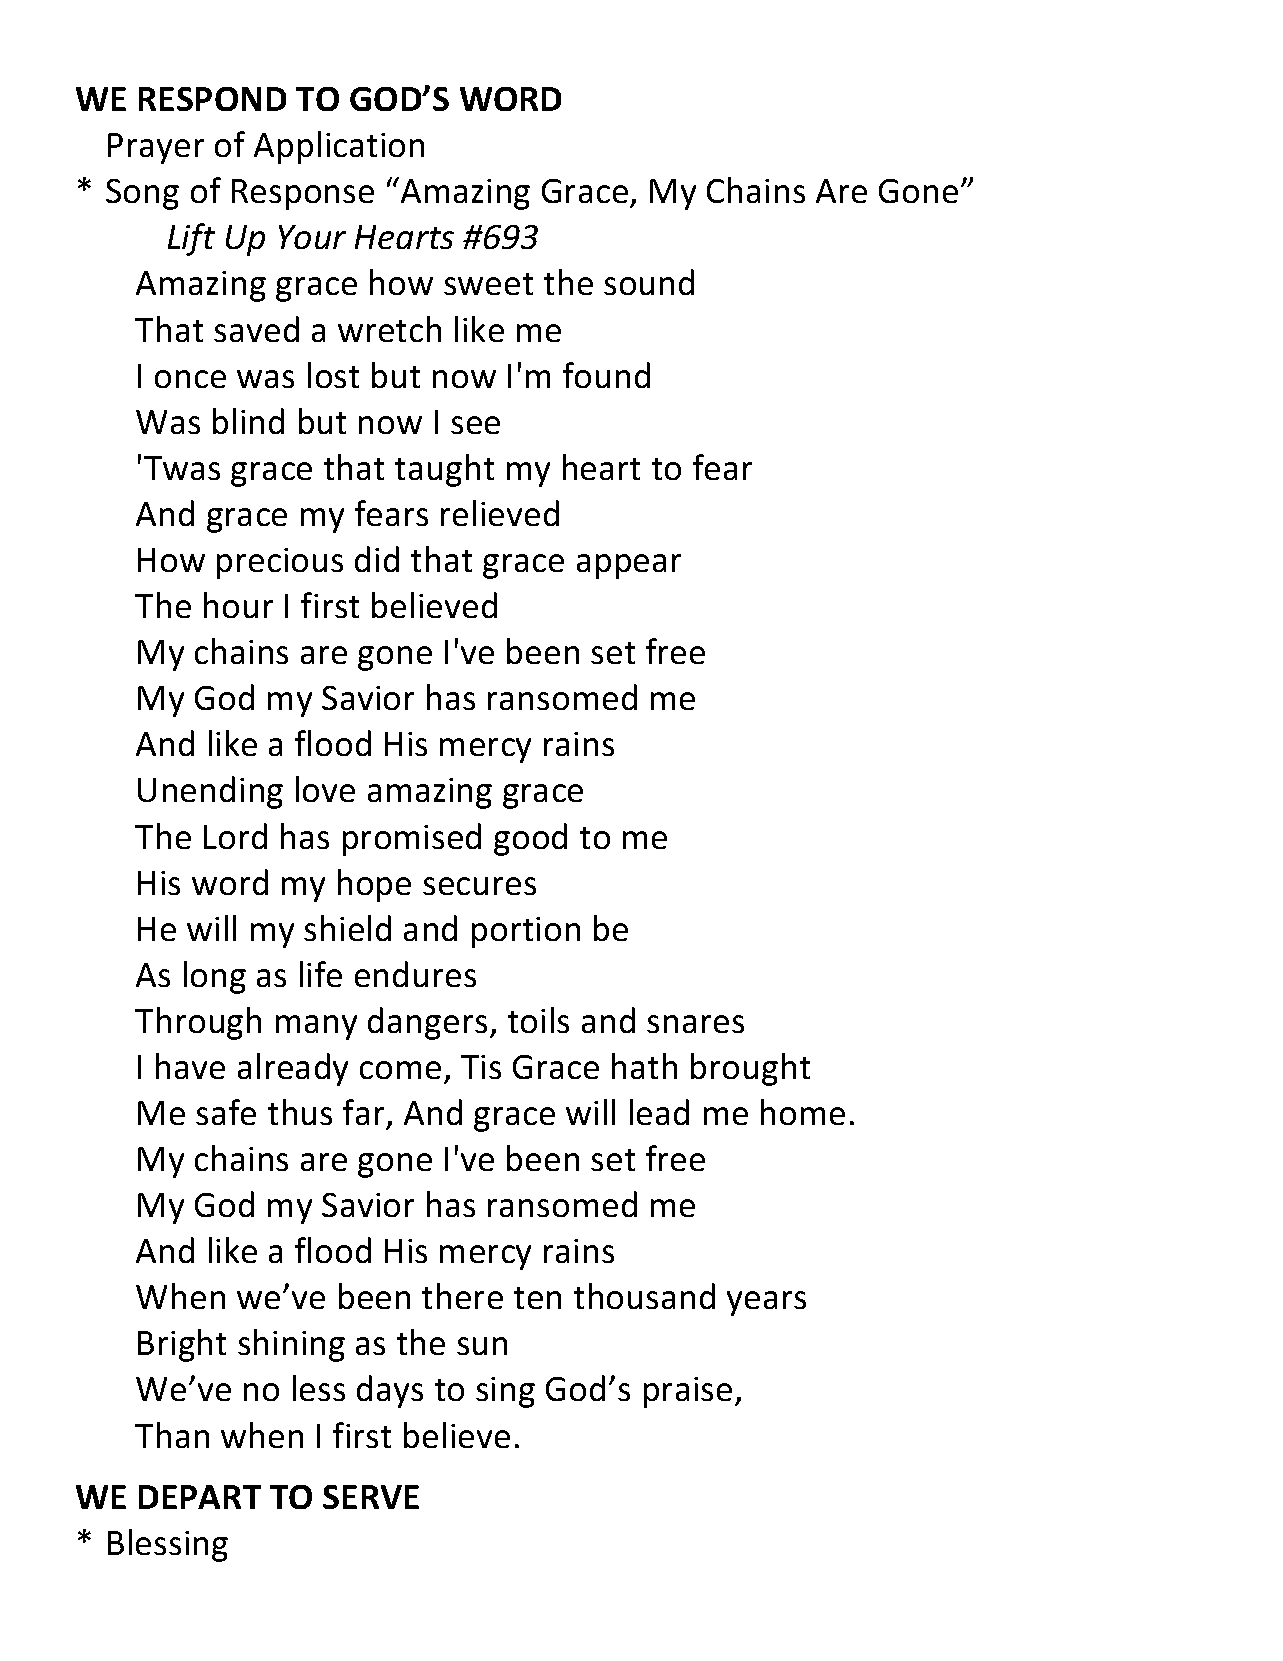  Describe the element at coordinates (210, 792) in the screenshot. I see `Unending` at that location.
